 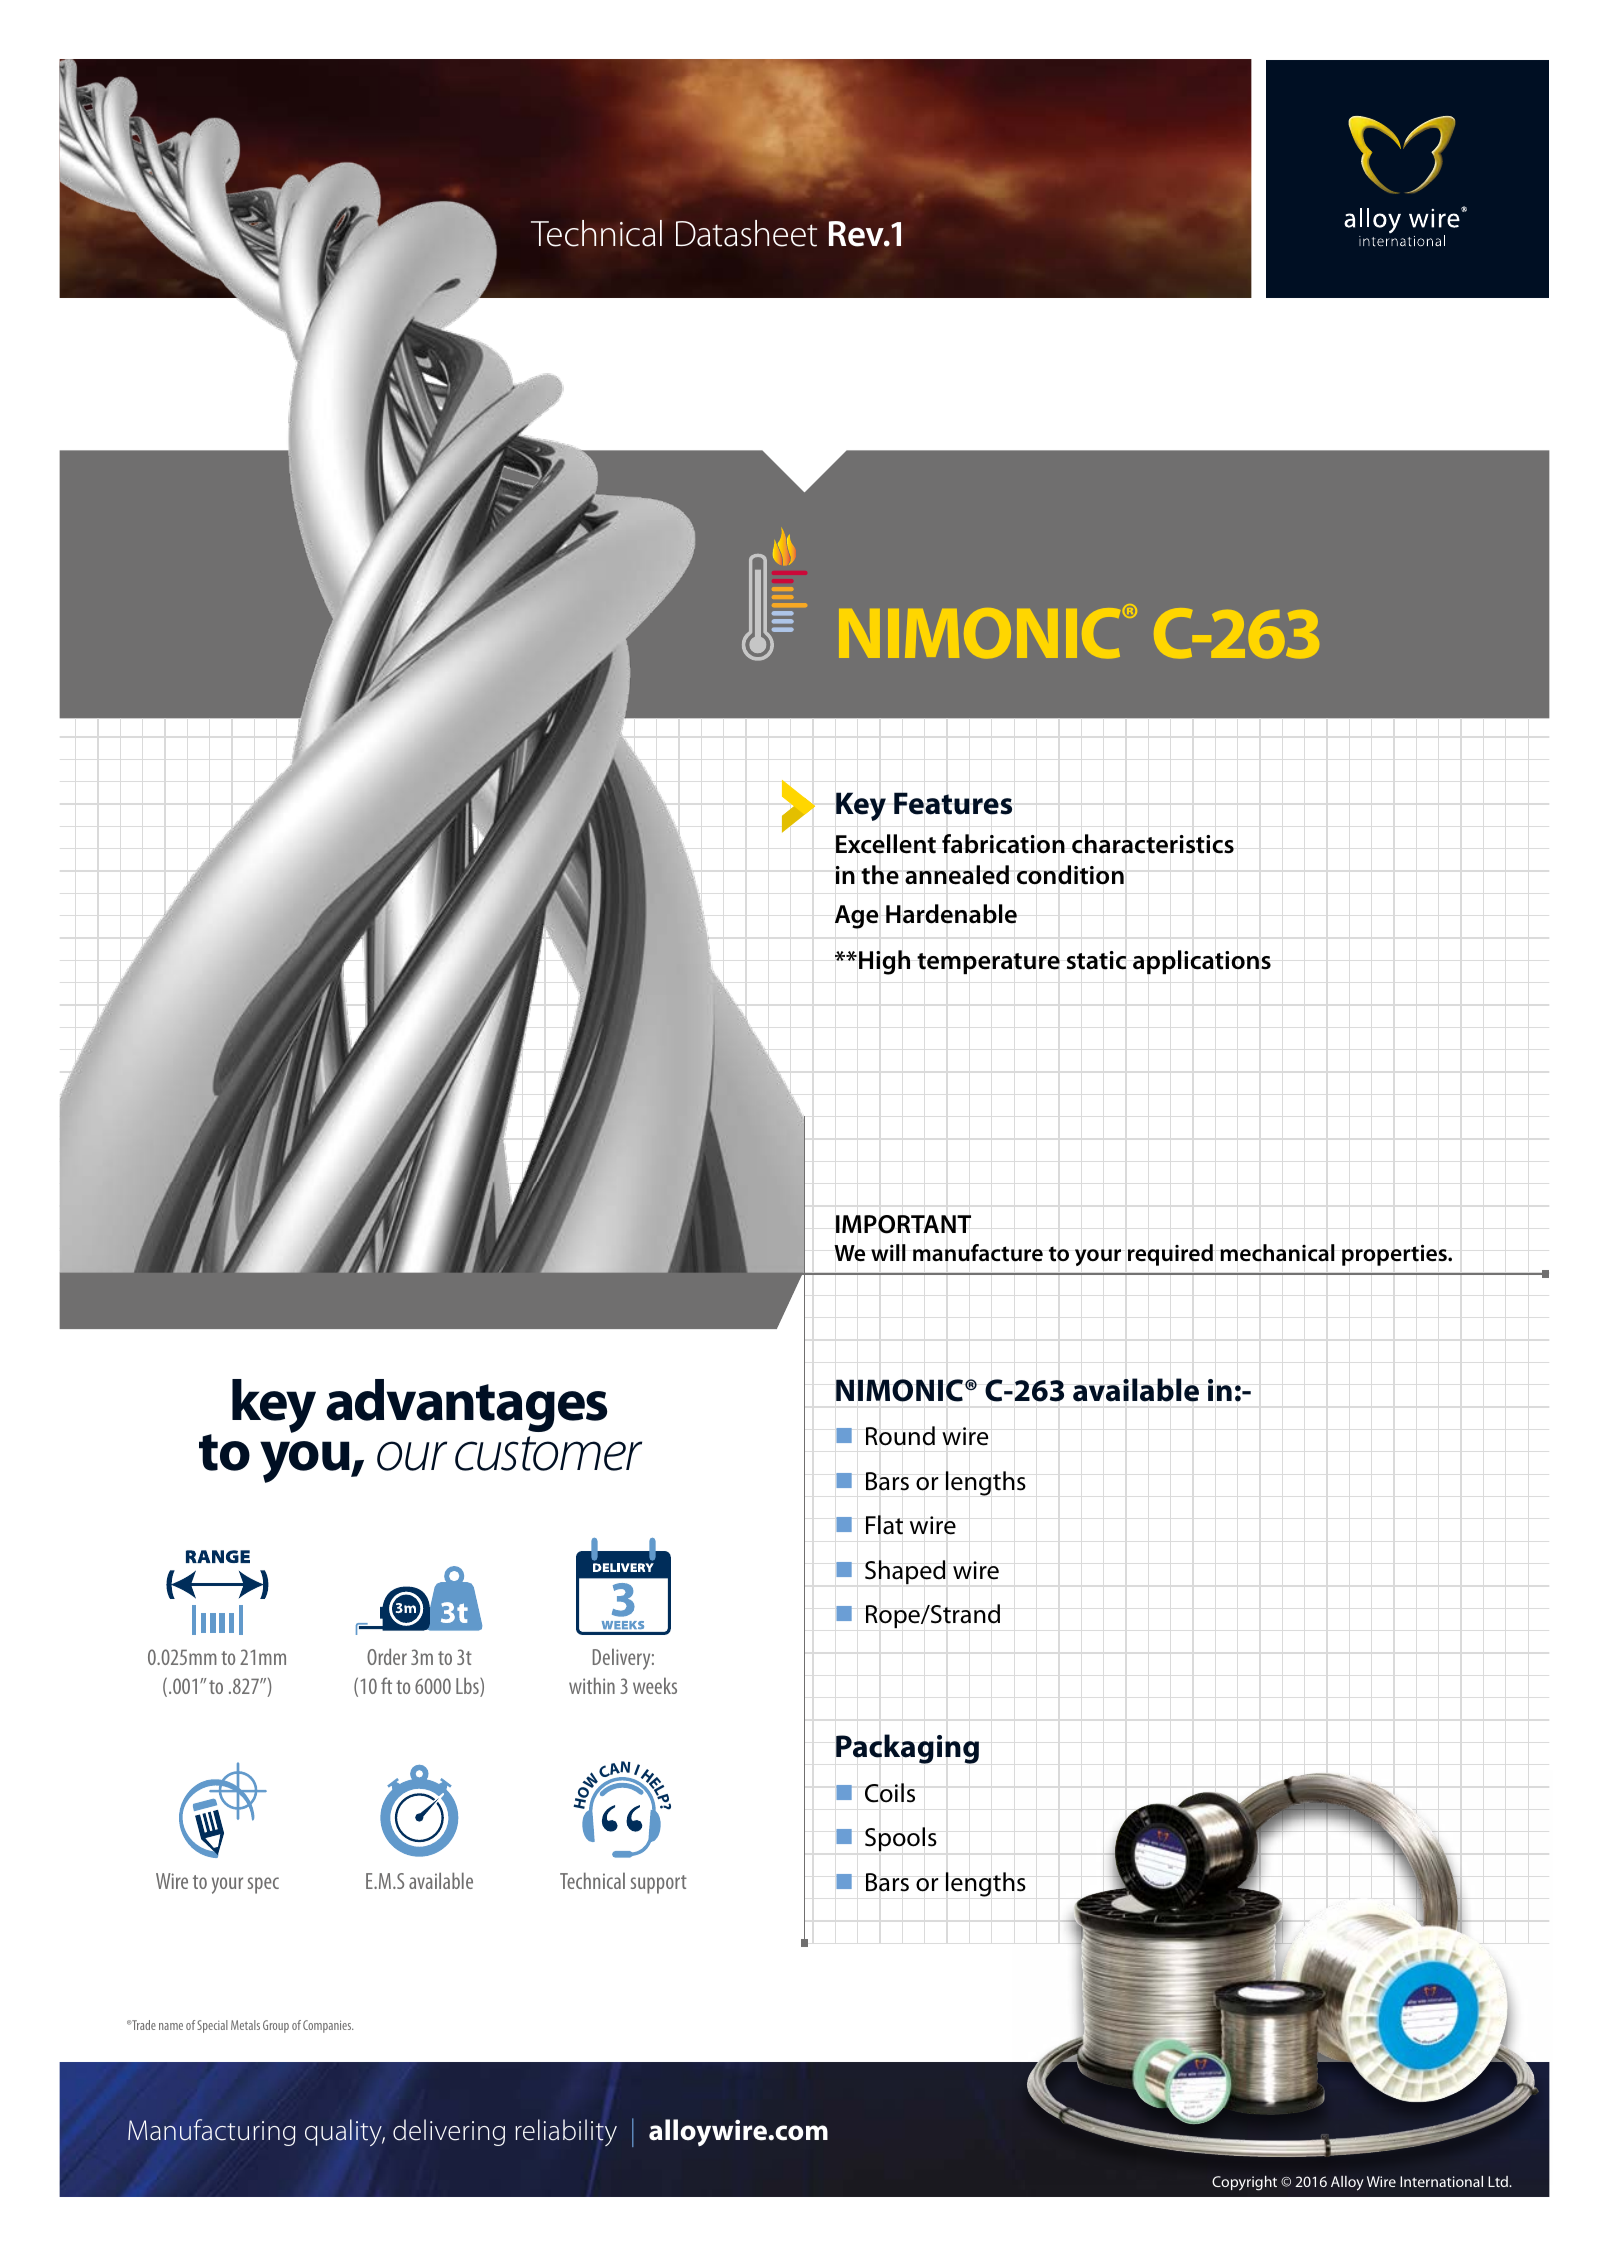 I want to click on delivering, so click(x=449, y=2132).
